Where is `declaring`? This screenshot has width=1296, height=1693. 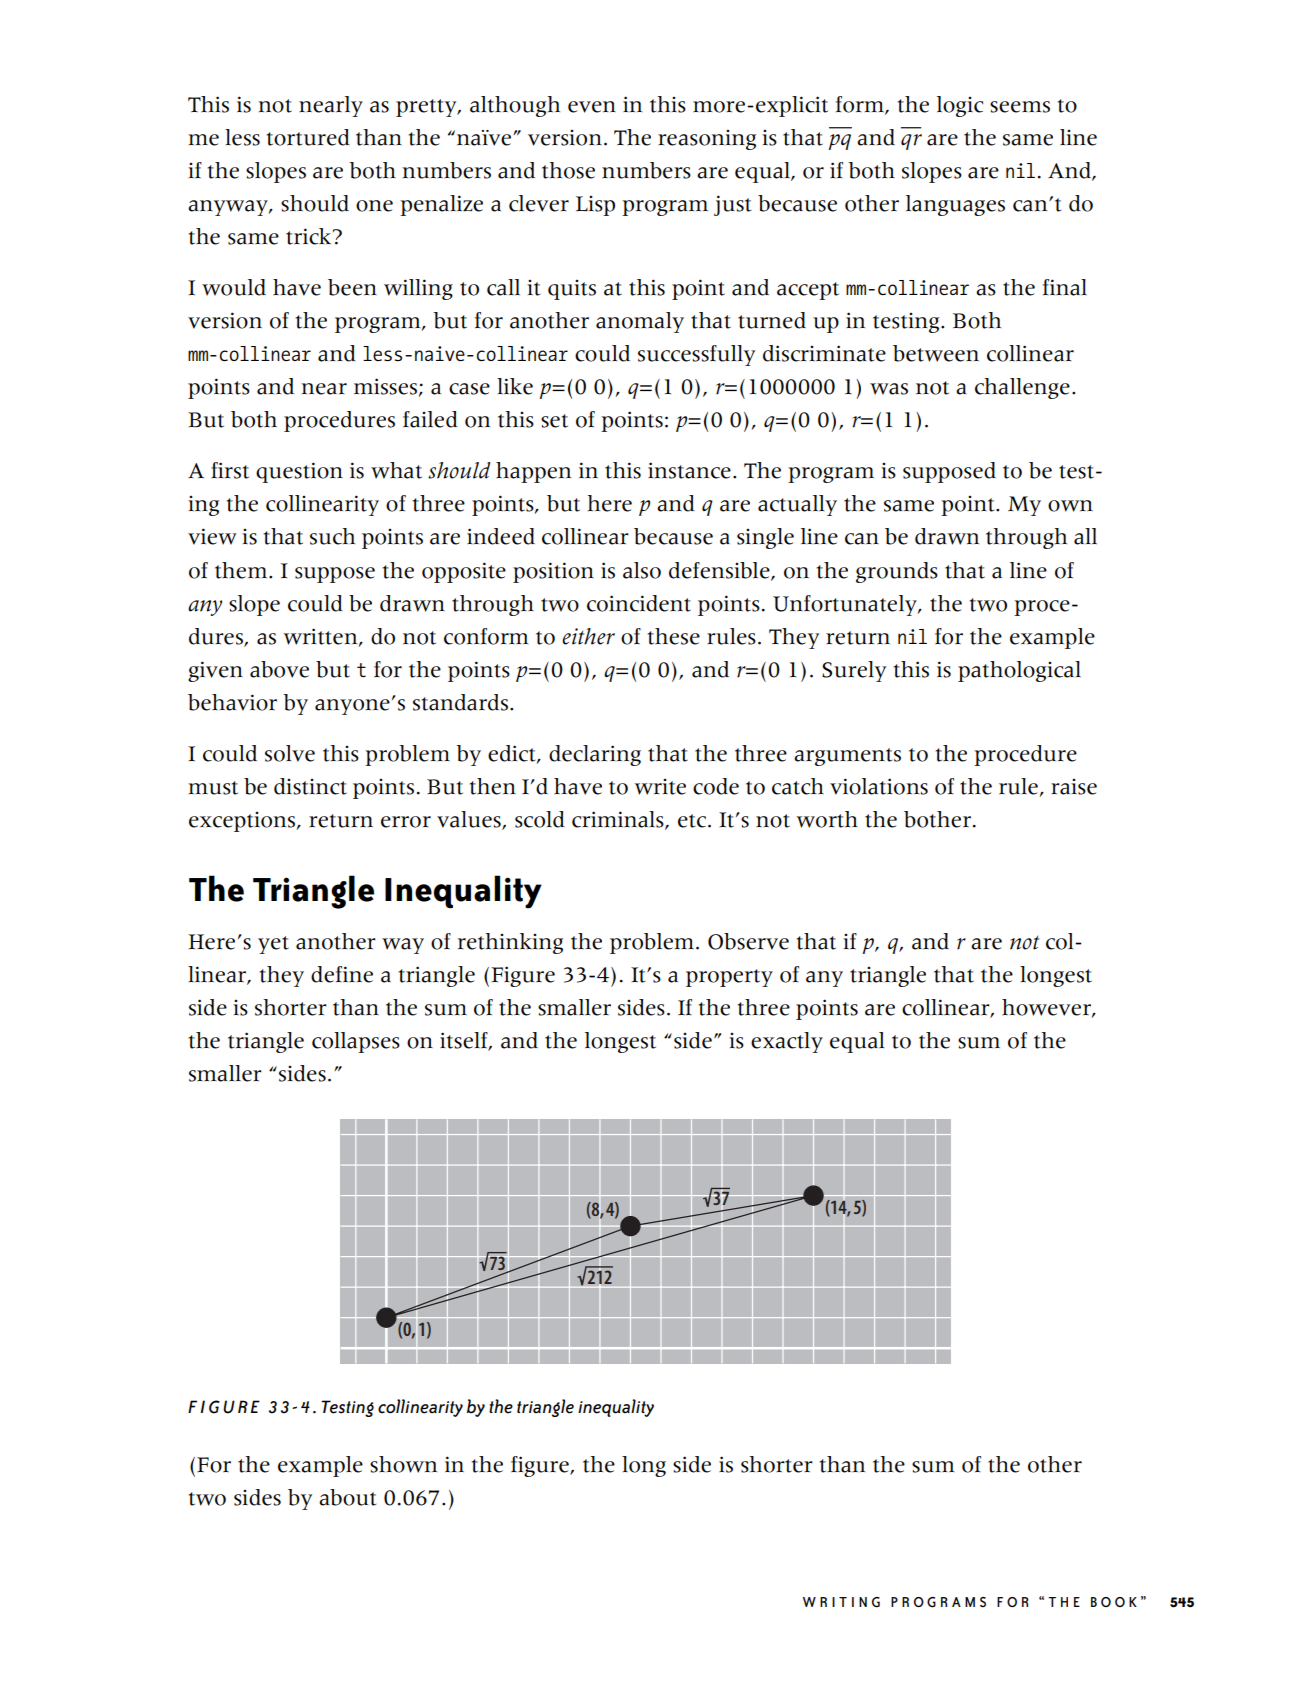
declaring is located at coordinates (595, 755).
